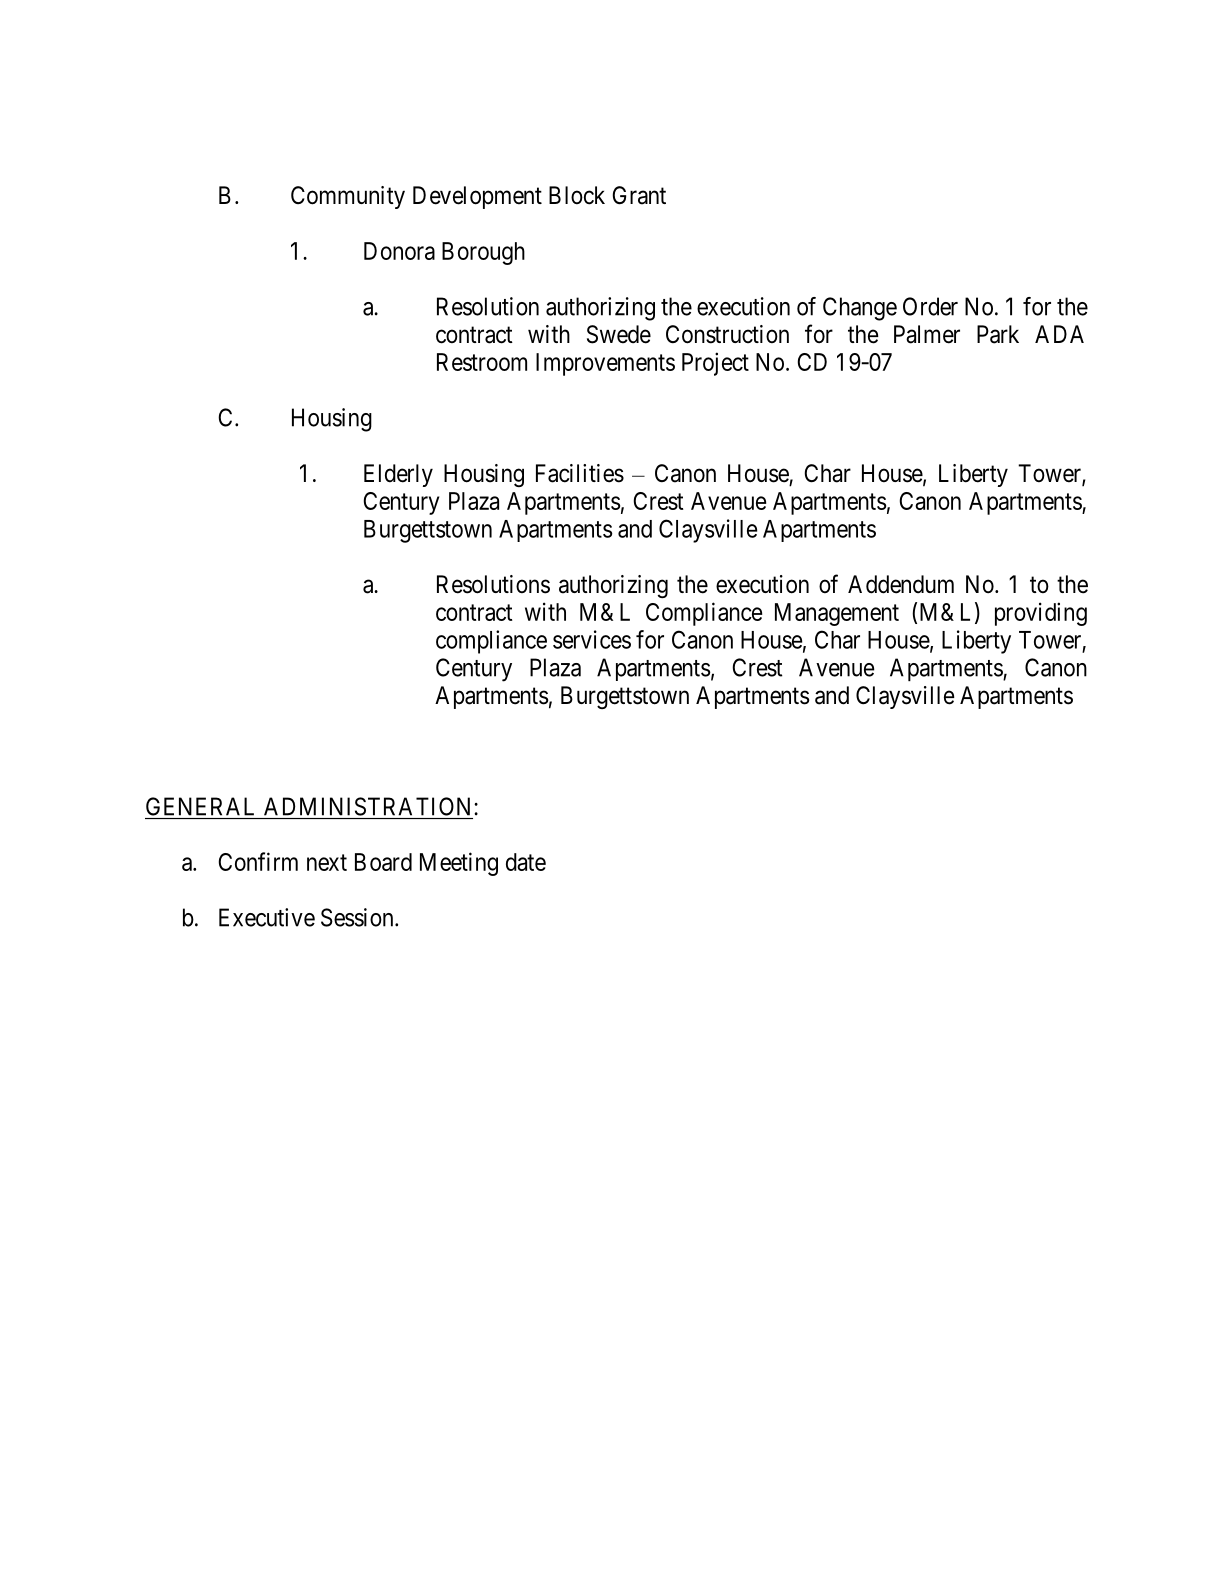 The height and width of the screenshot is (1594, 1232). I want to click on Grant, so click(639, 195).
